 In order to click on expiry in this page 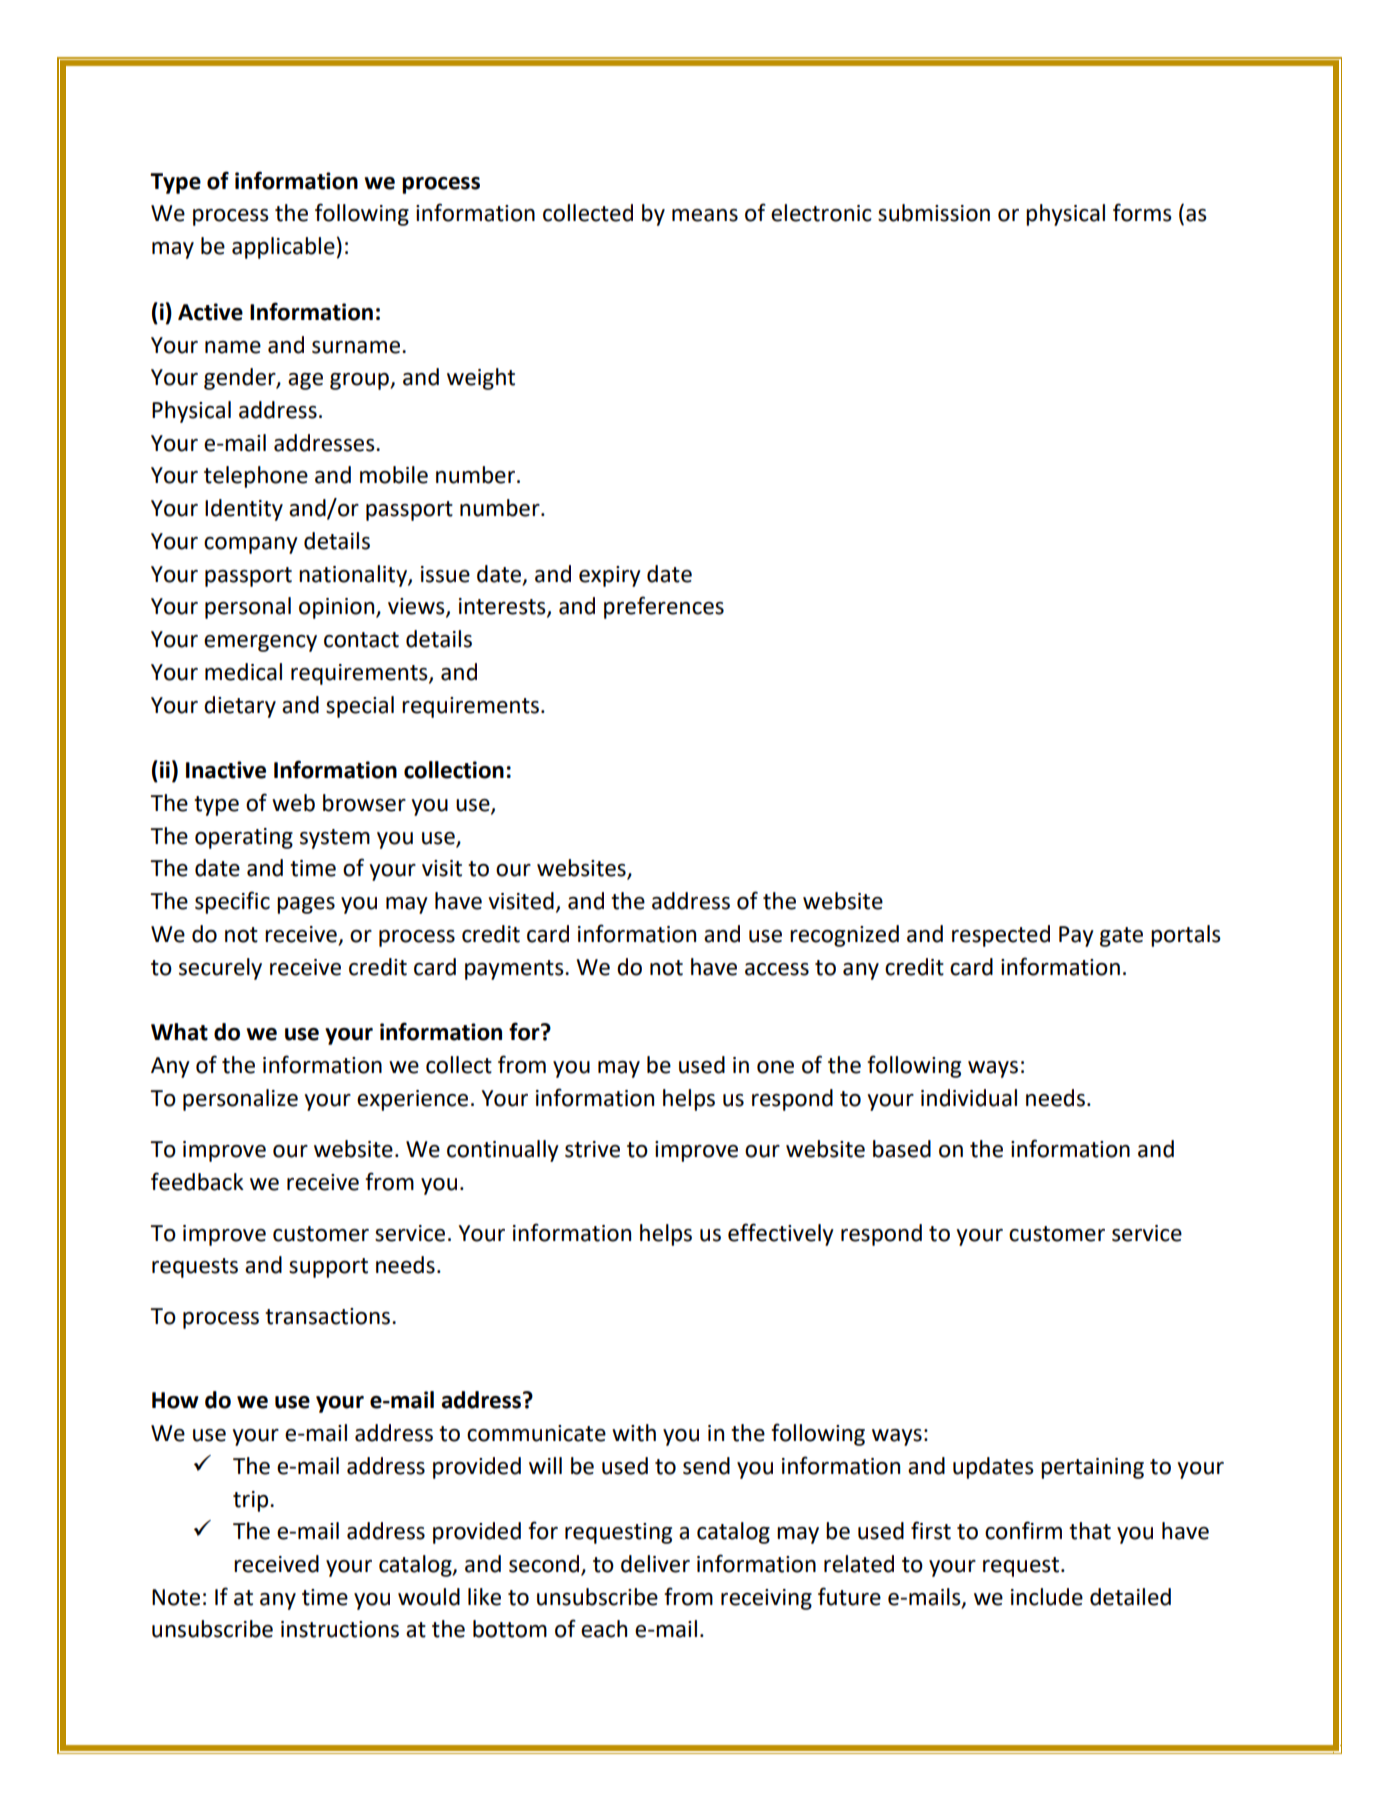, I will do `click(610, 576)`.
